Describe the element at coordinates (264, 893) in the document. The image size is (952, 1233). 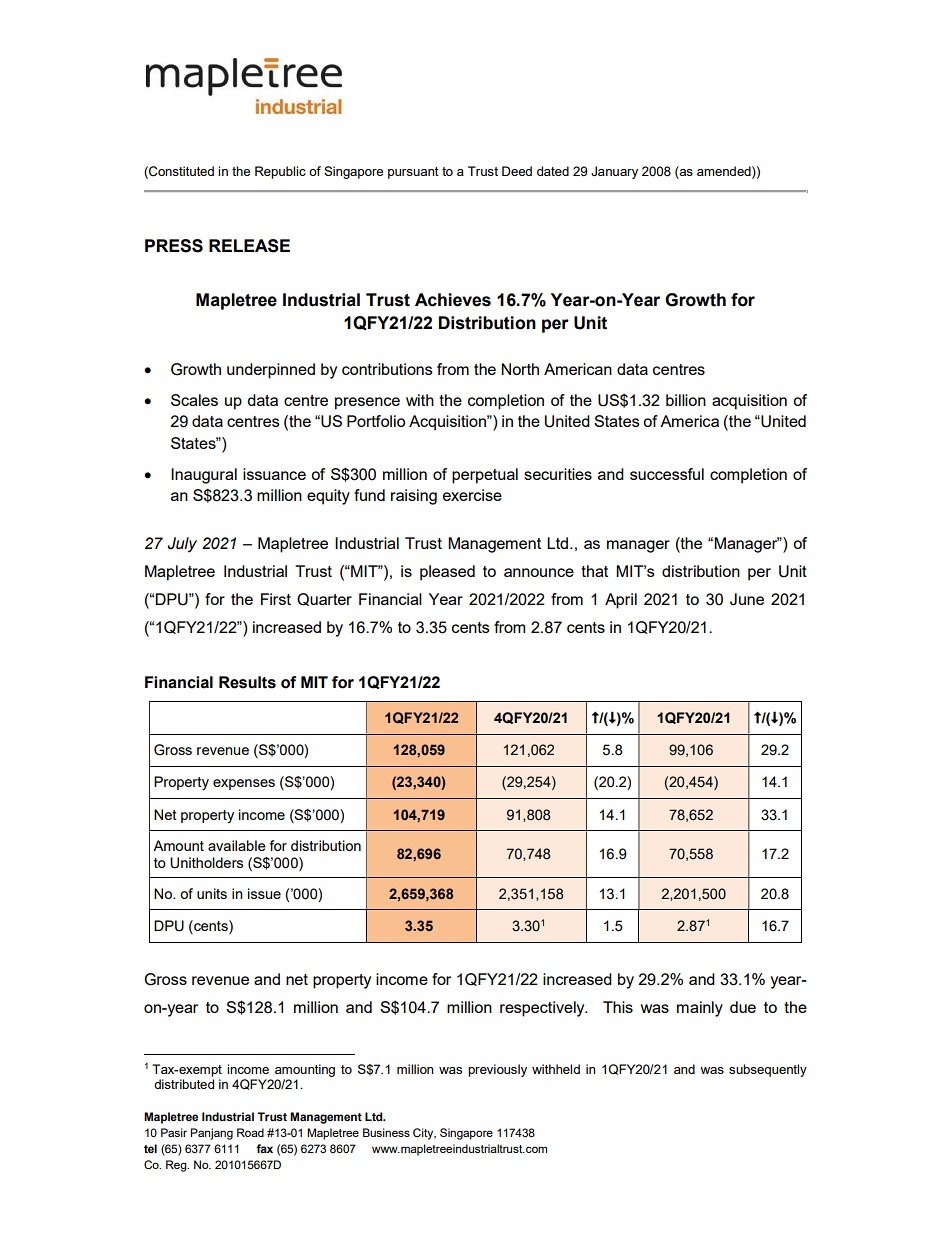
I see `issue` at that location.
